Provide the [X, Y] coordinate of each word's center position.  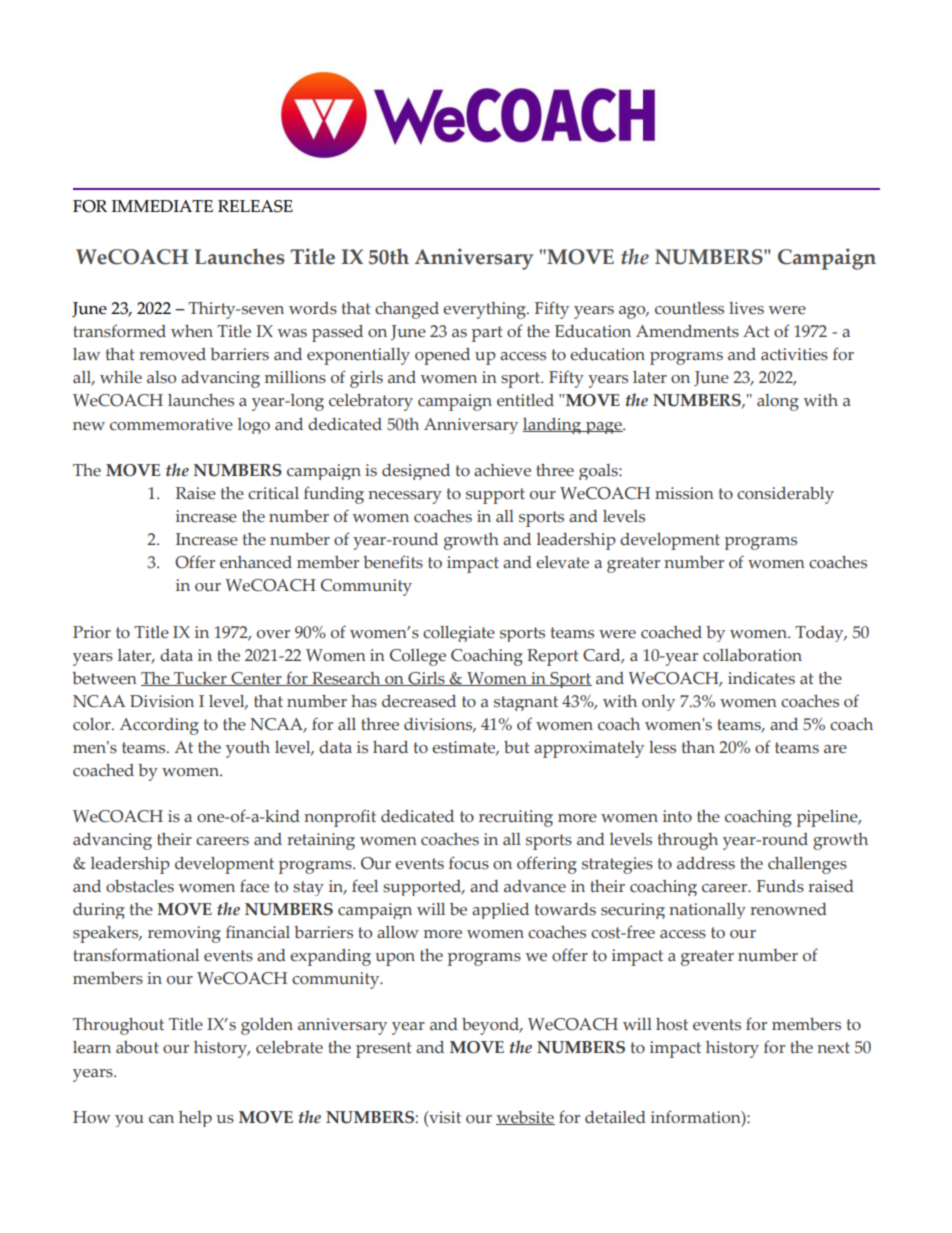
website [525, 1118]
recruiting [516, 818]
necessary [405, 497]
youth [248, 749]
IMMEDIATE [162, 206]
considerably [785, 495]
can [161, 1119]
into [677, 816]
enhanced [256, 562]
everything [485, 310]
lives [746, 308]
